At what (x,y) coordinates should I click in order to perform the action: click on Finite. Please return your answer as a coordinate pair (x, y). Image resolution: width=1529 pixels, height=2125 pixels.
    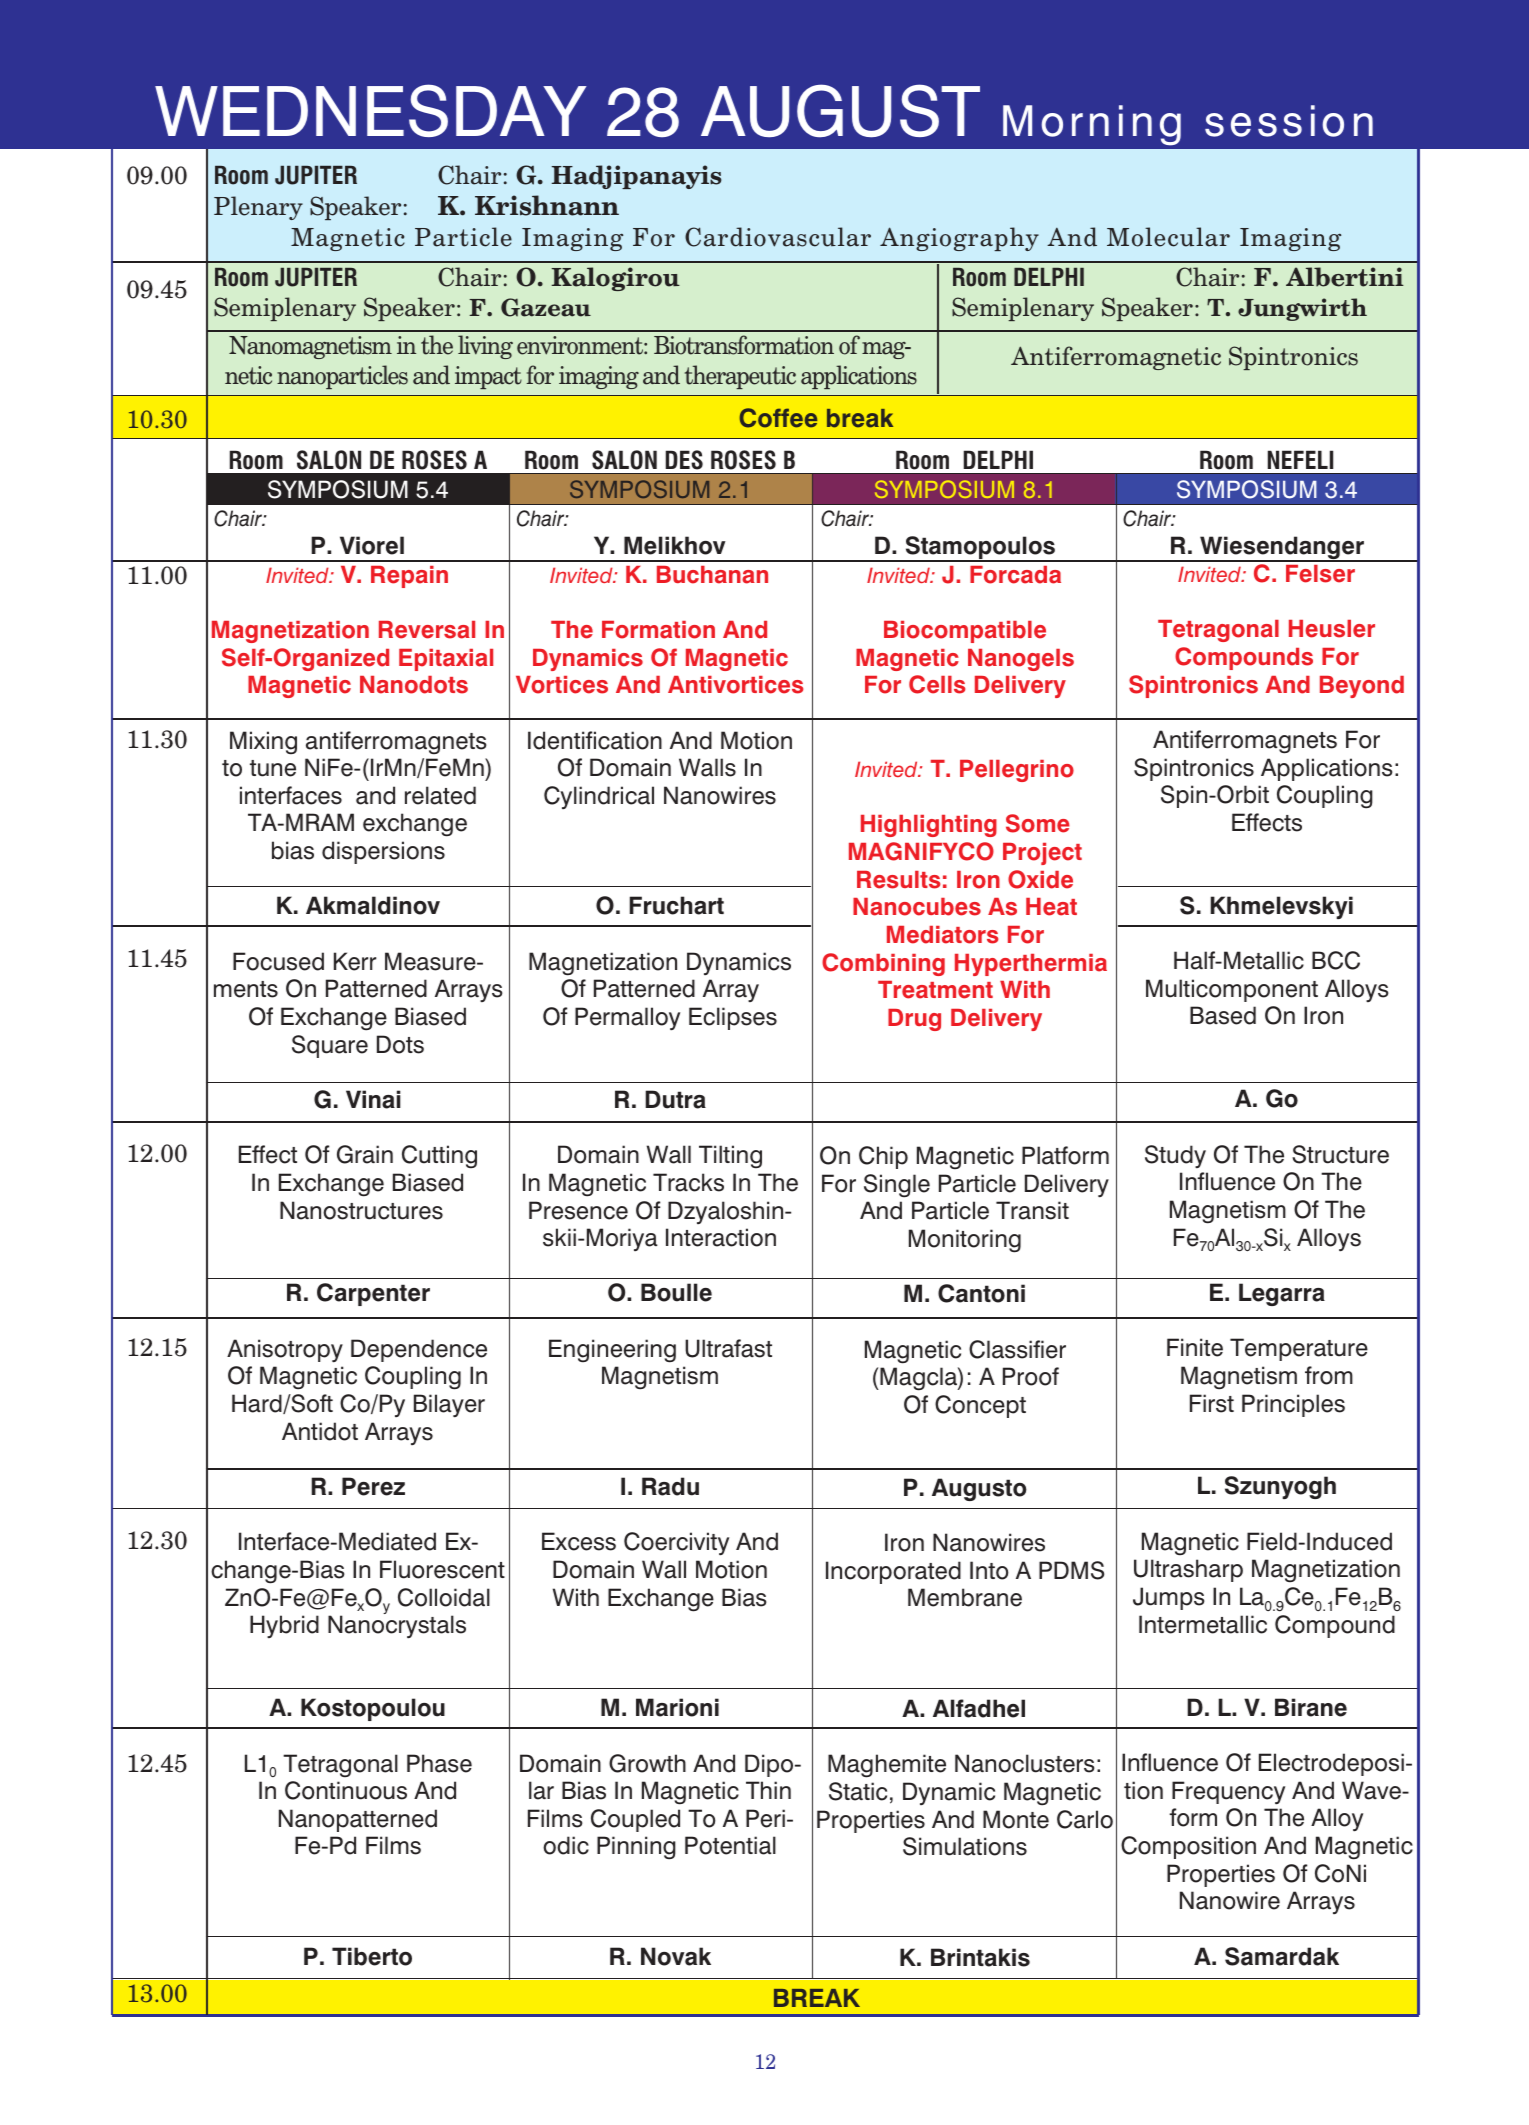
    Looking at the image, I should click on (1195, 1347).
